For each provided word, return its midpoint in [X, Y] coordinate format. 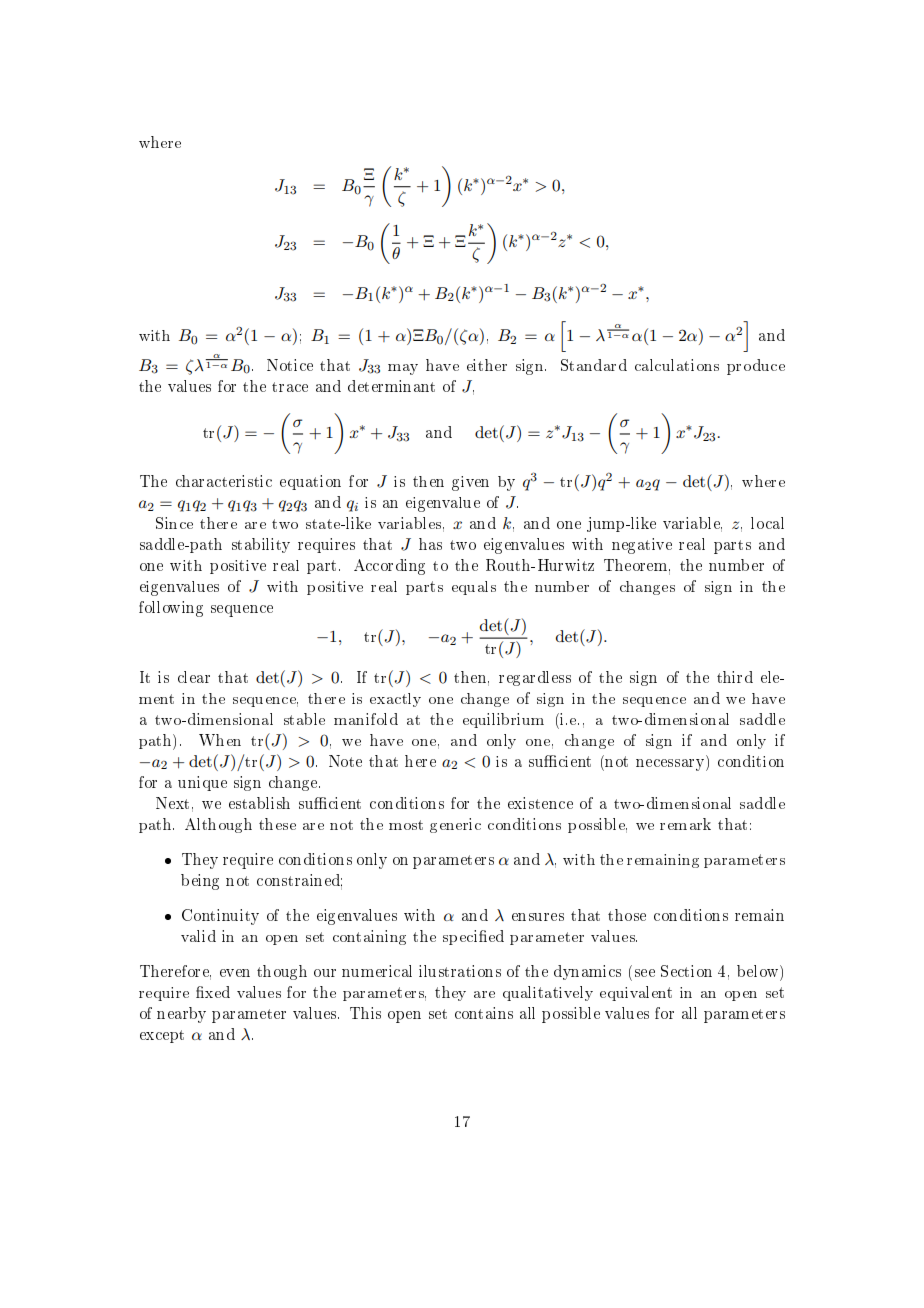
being [200, 882]
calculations [677, 365]
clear [194, 677]
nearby [181, 1015]
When [220, 740]
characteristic [224, 481]
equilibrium [503, 720]
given [470, 483]
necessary [671, 765]
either [487, 365]
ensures [538, 917]
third [735, 677]
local [767, 523]
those [627, 915]
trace [290, 387]
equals [474, 588]
